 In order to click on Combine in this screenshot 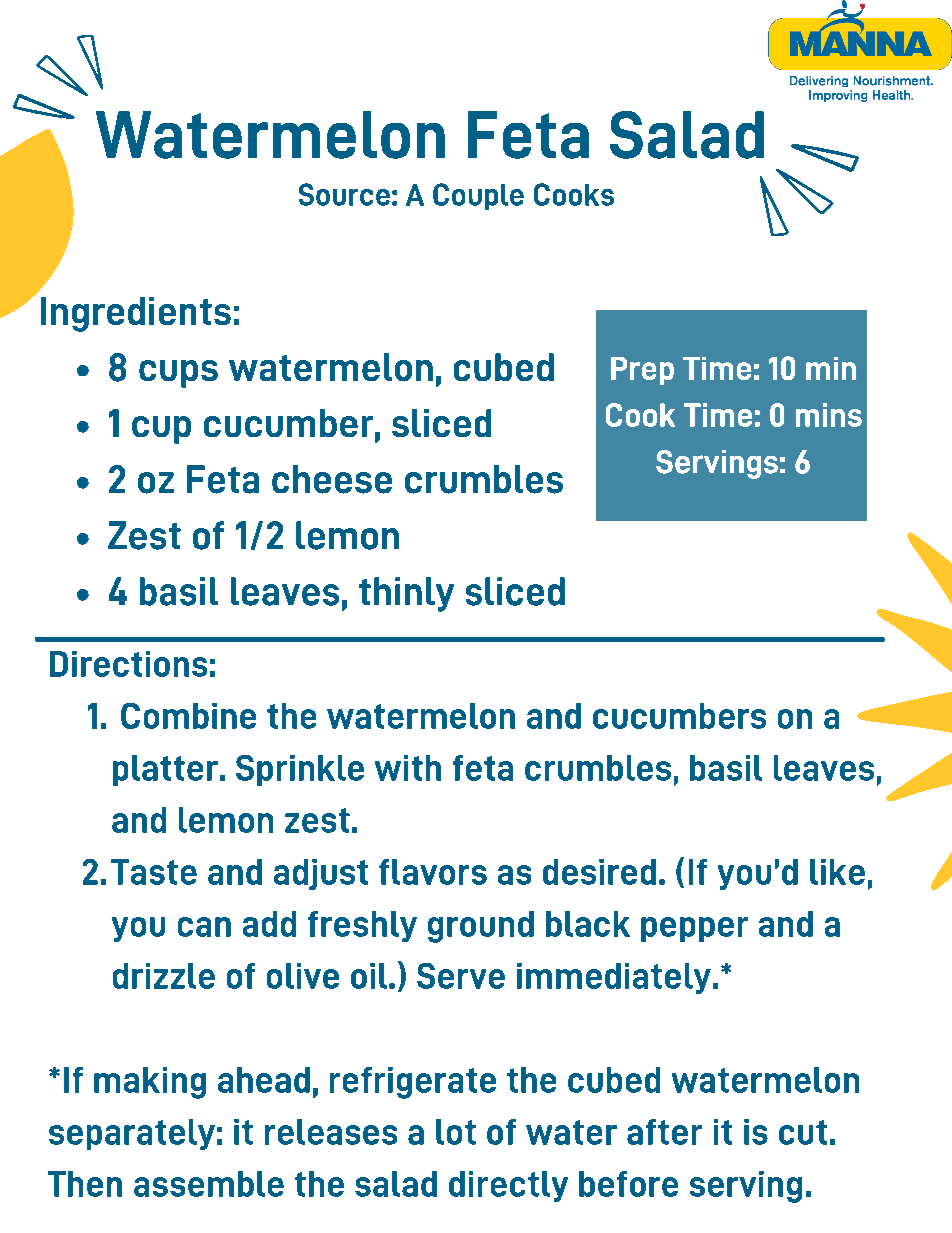, I will do `click(188, 716)`.
